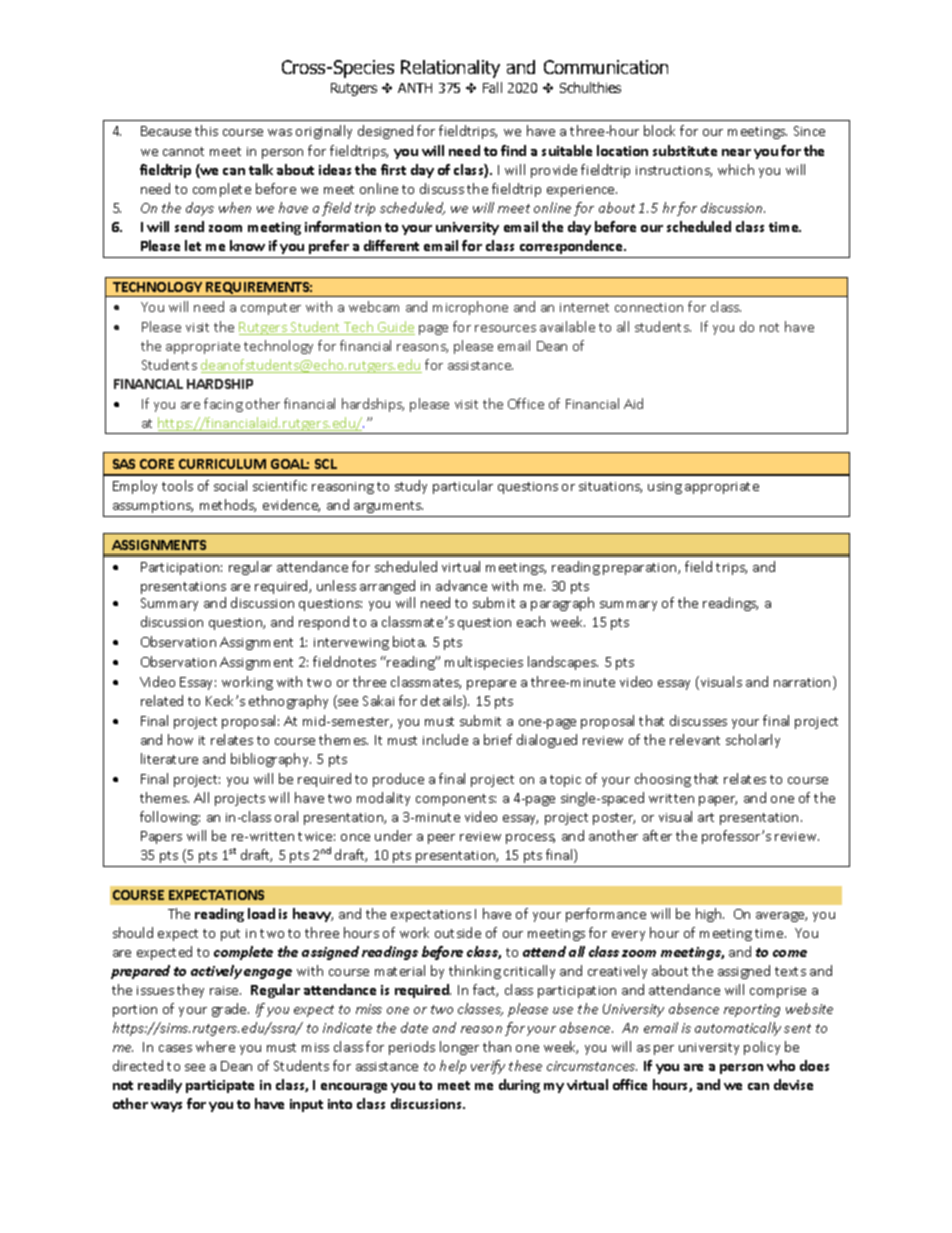 The width and height of the page is (952, 1233). I want to click on oral, so click(286, 816).
